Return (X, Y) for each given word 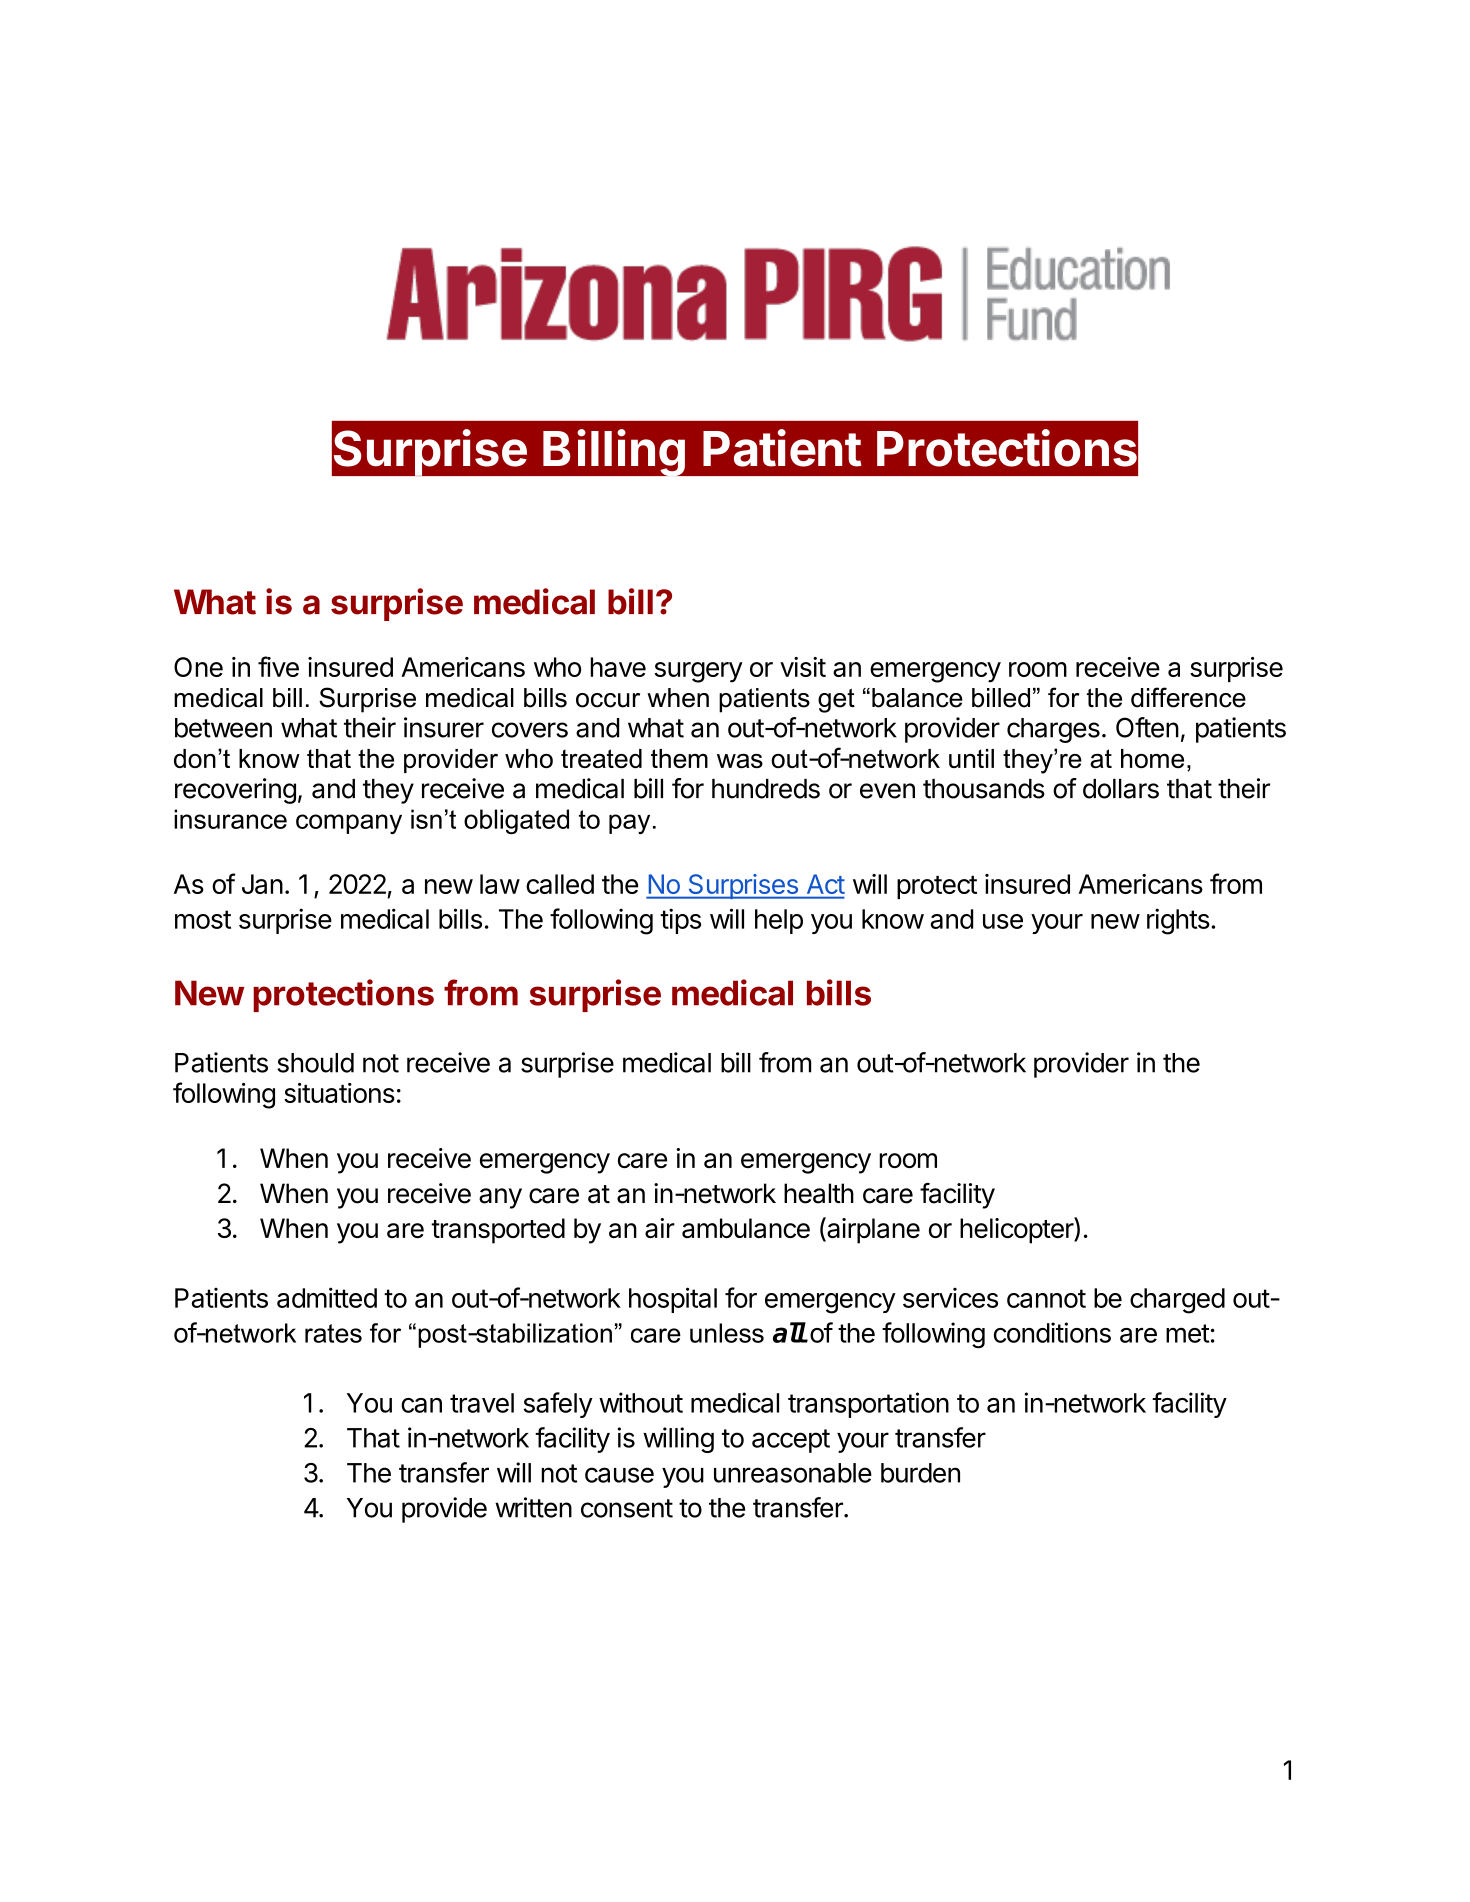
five (278, 666)
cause (619, 1475)
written (533, 1507)
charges (1053, 730)
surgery (698, 672)
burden (920, 1473)
